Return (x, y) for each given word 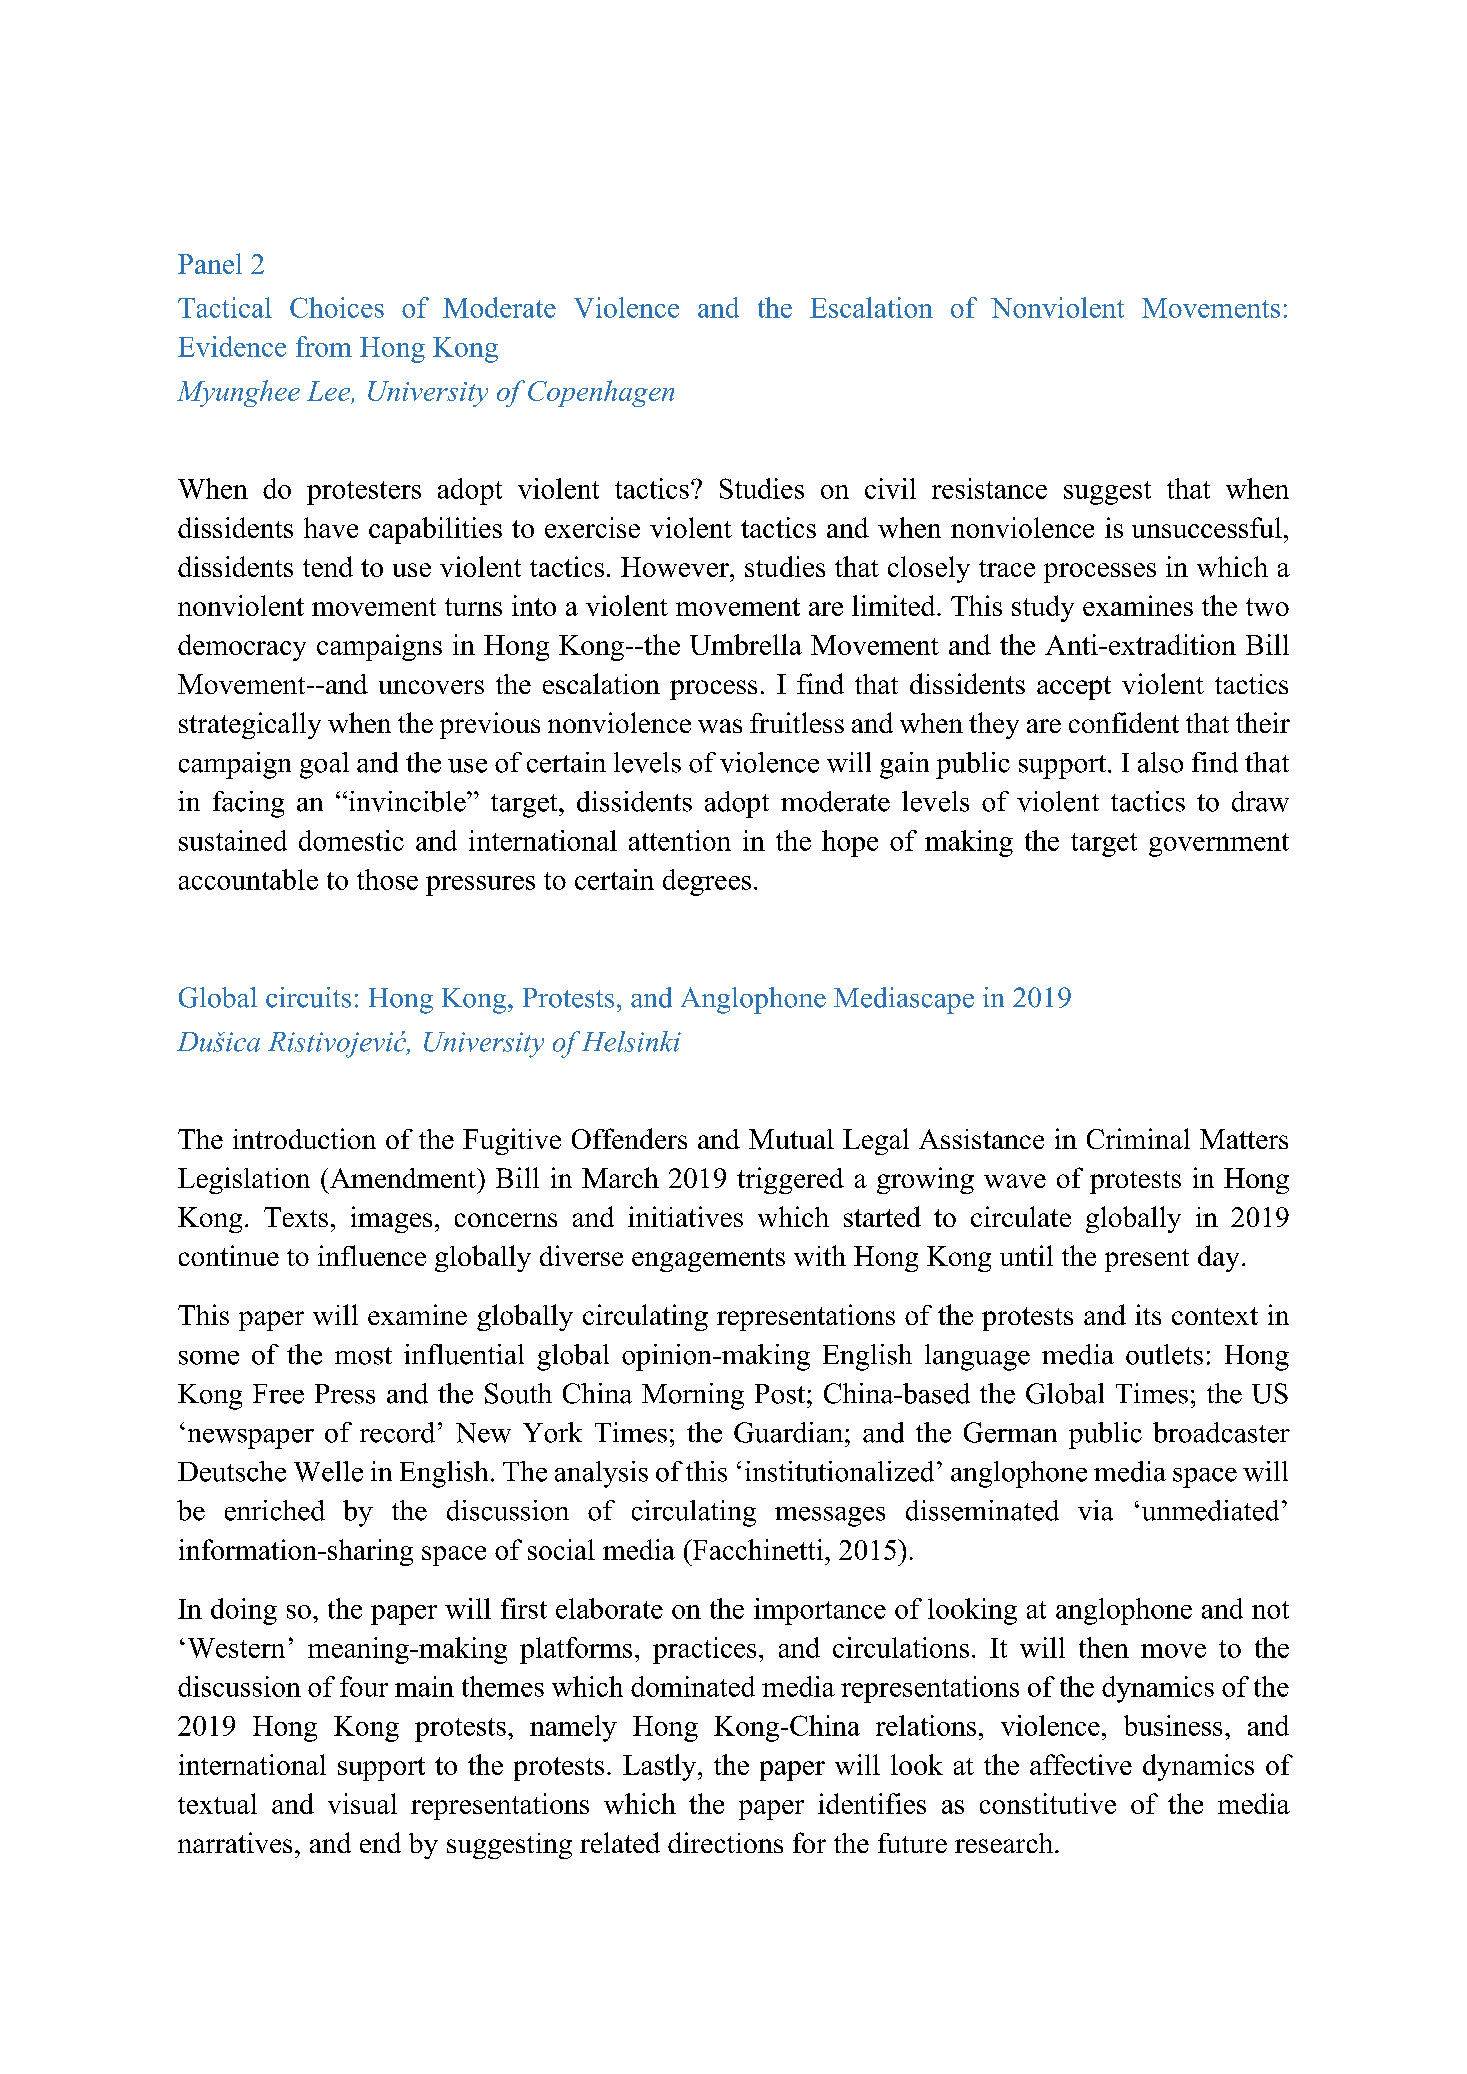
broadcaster (1221, 1432)
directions (725, 1842)
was (720, 726)
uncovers (431, 687)
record (397, 1432)
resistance (989, 488)
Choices (337, 307)
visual (362, 1803)
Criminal (1138, 1138)
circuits (308, 997)
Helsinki (631, 1041)
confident (1124, 722)
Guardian (790, 1432)
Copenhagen (601, 393)
